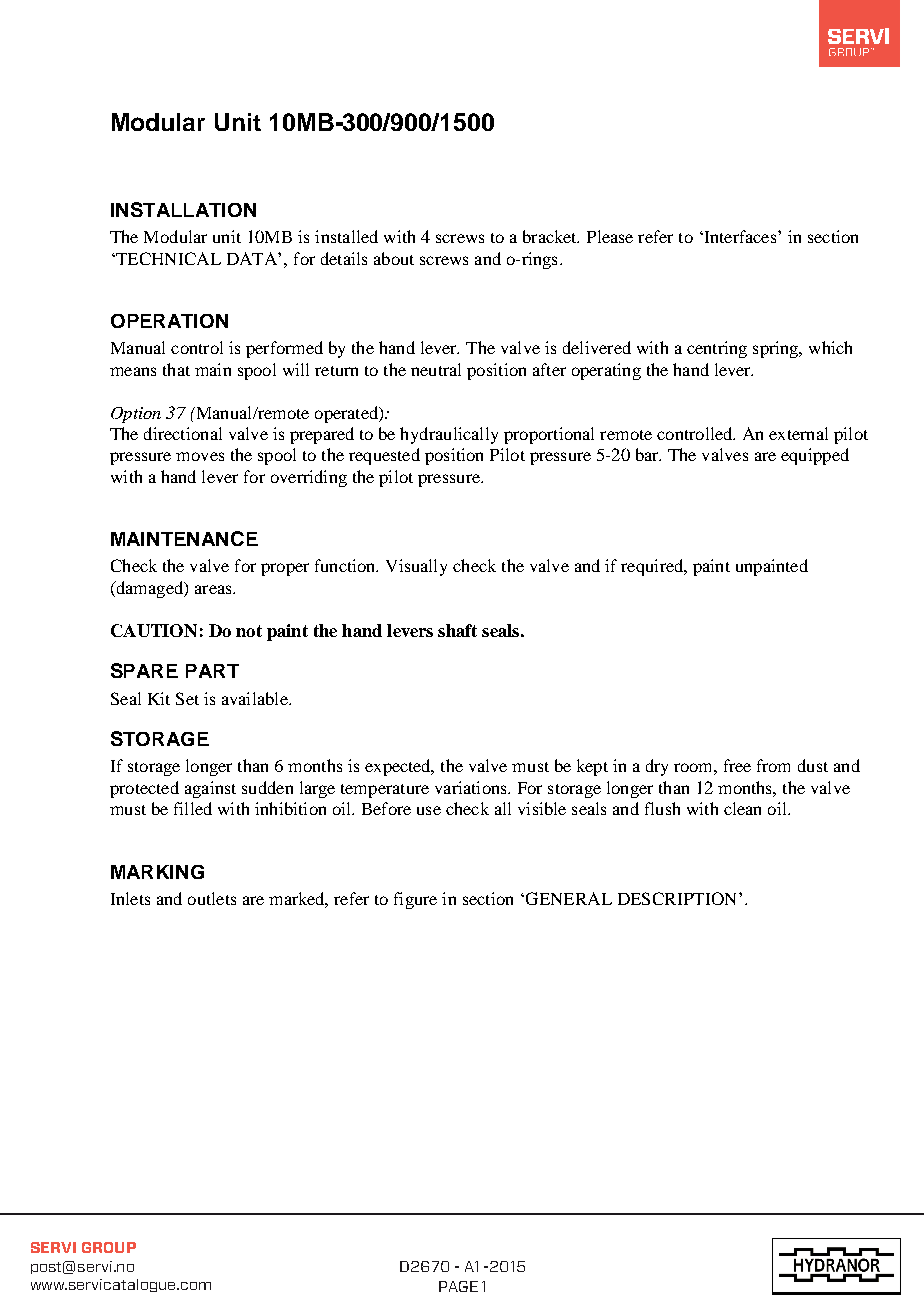  What do you see at coordinates (567, 898) in the screenshot?
I see `GENERAL` at bounding box center [567, 898].
